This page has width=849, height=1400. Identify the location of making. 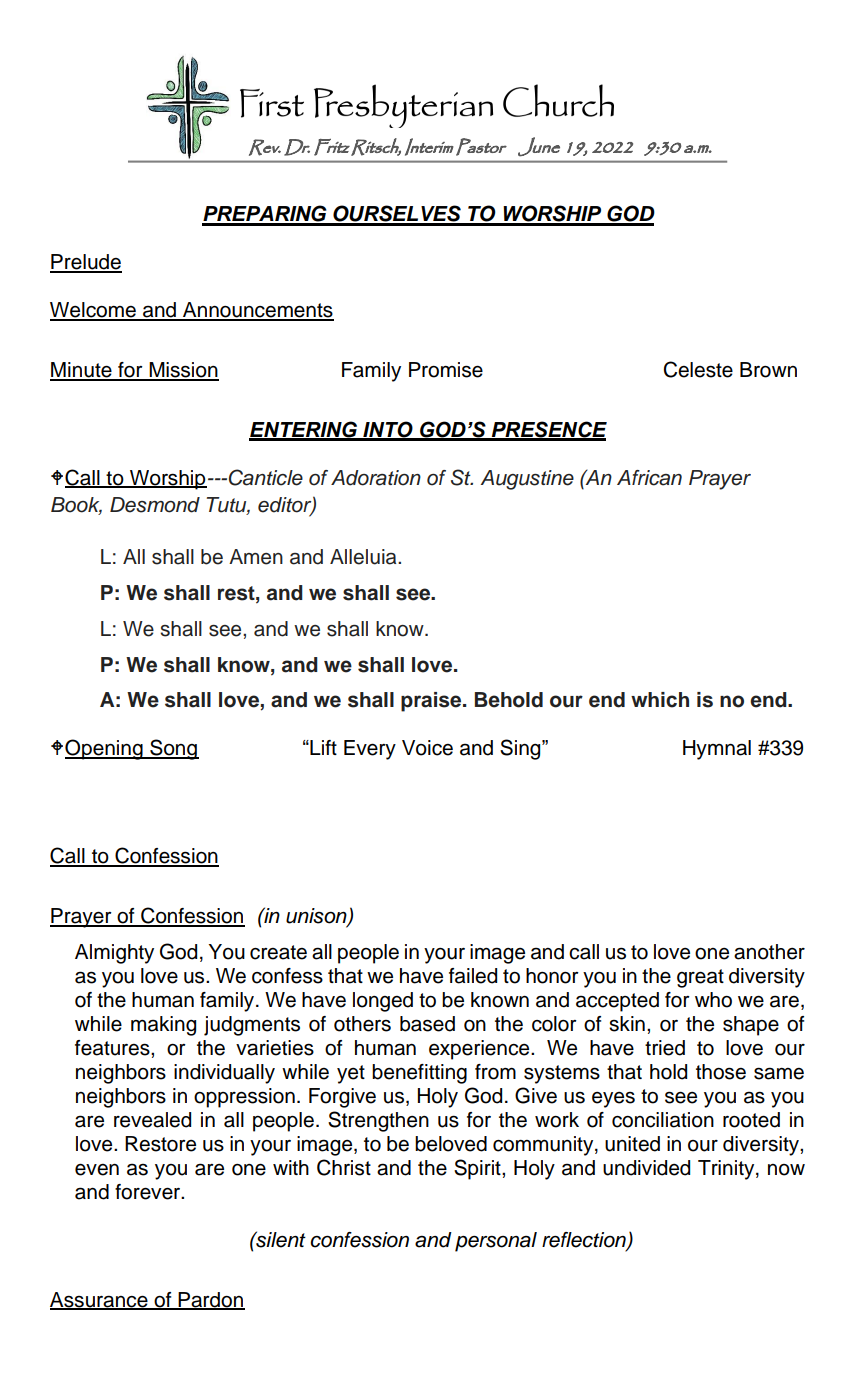
(163, 1026).
